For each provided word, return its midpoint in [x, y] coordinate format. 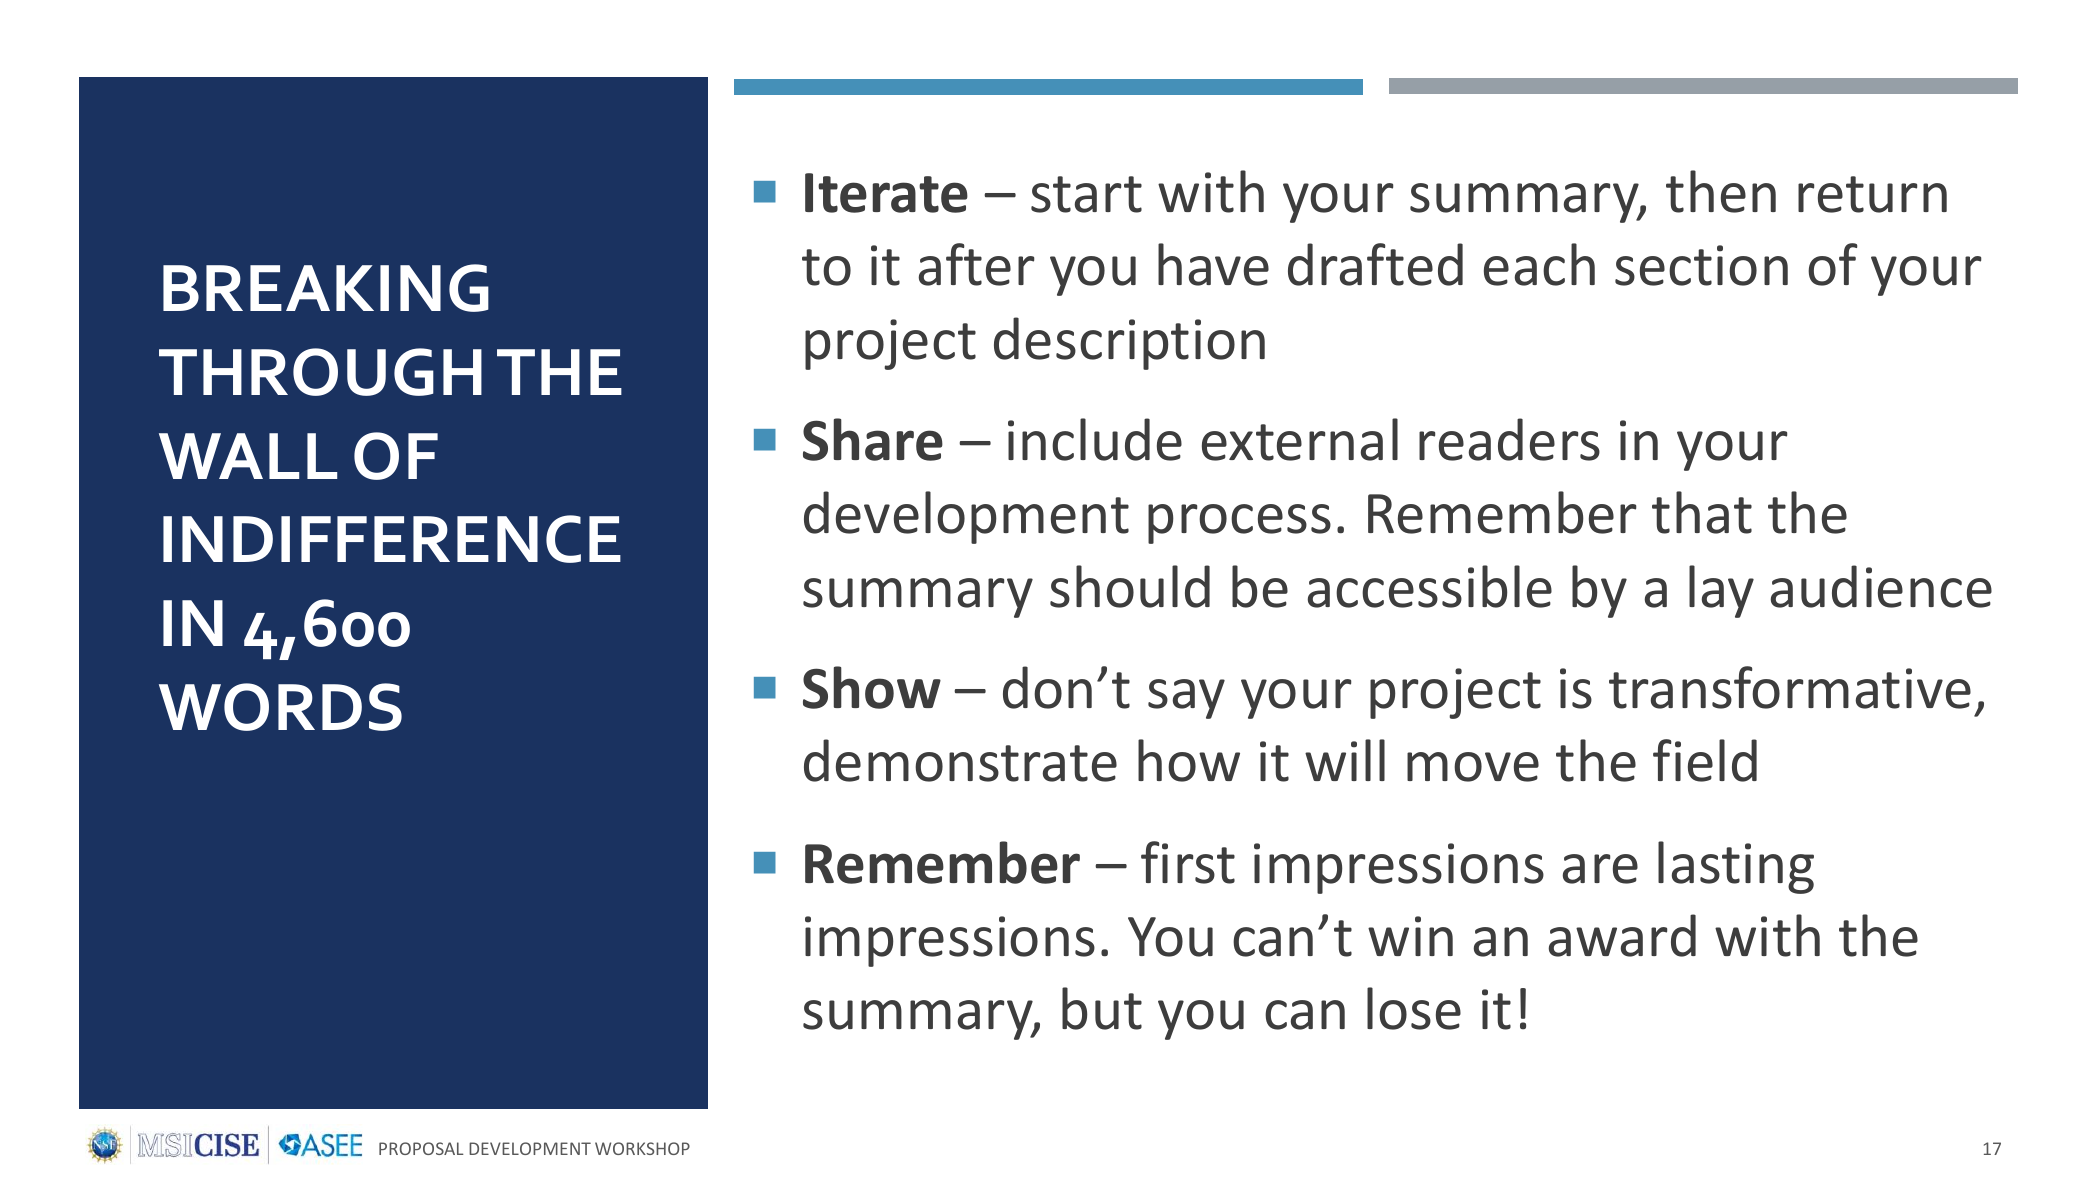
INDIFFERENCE [392, 539]
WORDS [280, 707]
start [1086, 194]
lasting [1736, 867]
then [1721, 191]
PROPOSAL [421, 1148]
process [1239, 524]
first [1188, 862]
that [1702, 512]
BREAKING [326, 288]
